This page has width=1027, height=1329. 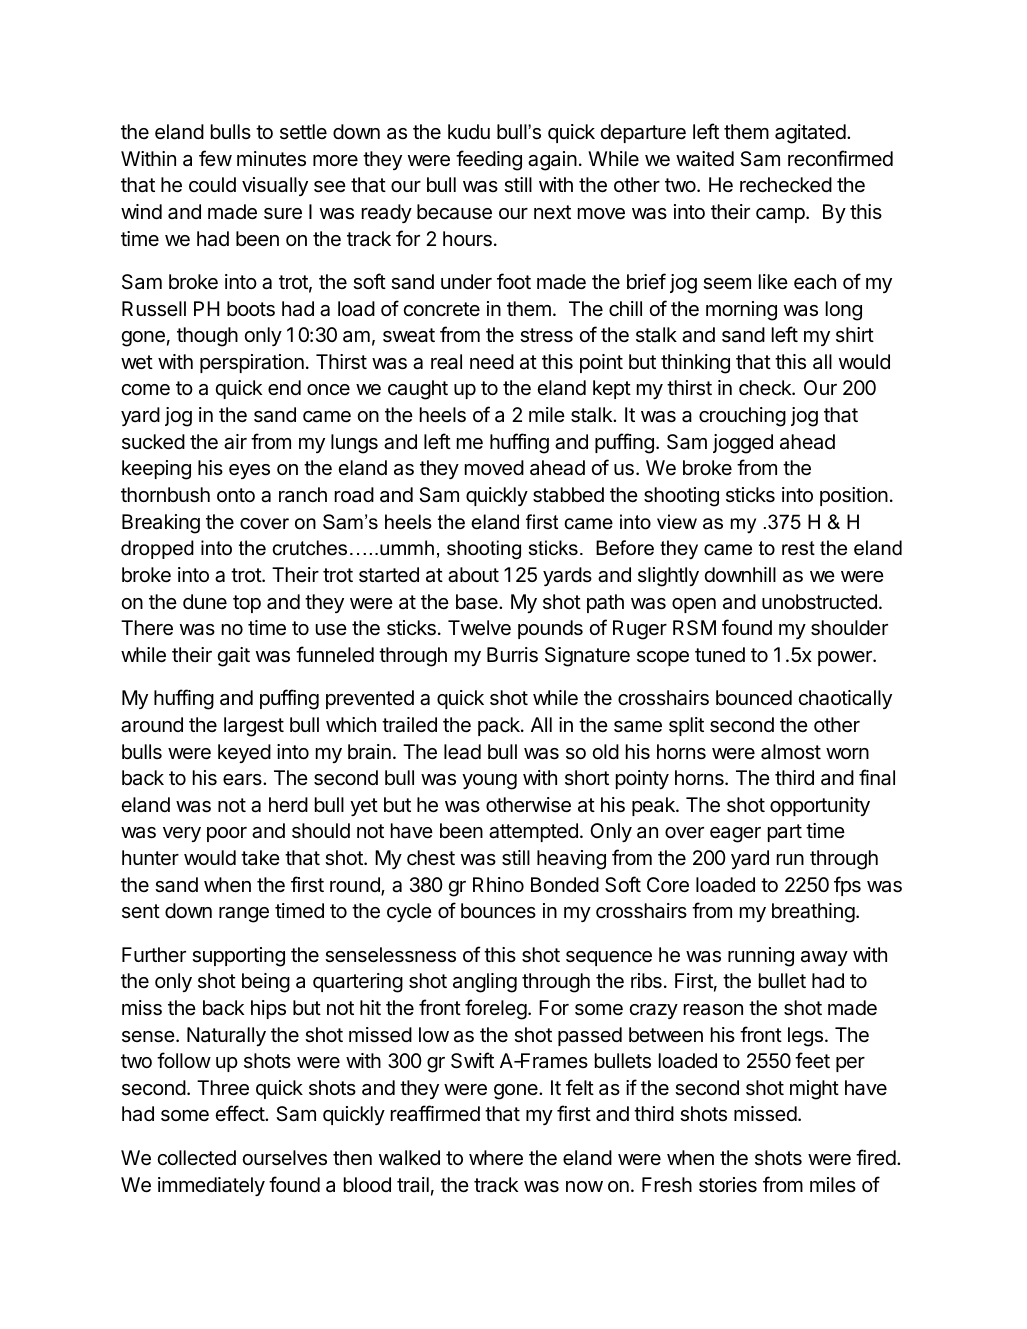 What do you see at coordinates (244, 915) in the page?
I see `range` at bounding box center [244, 915].
